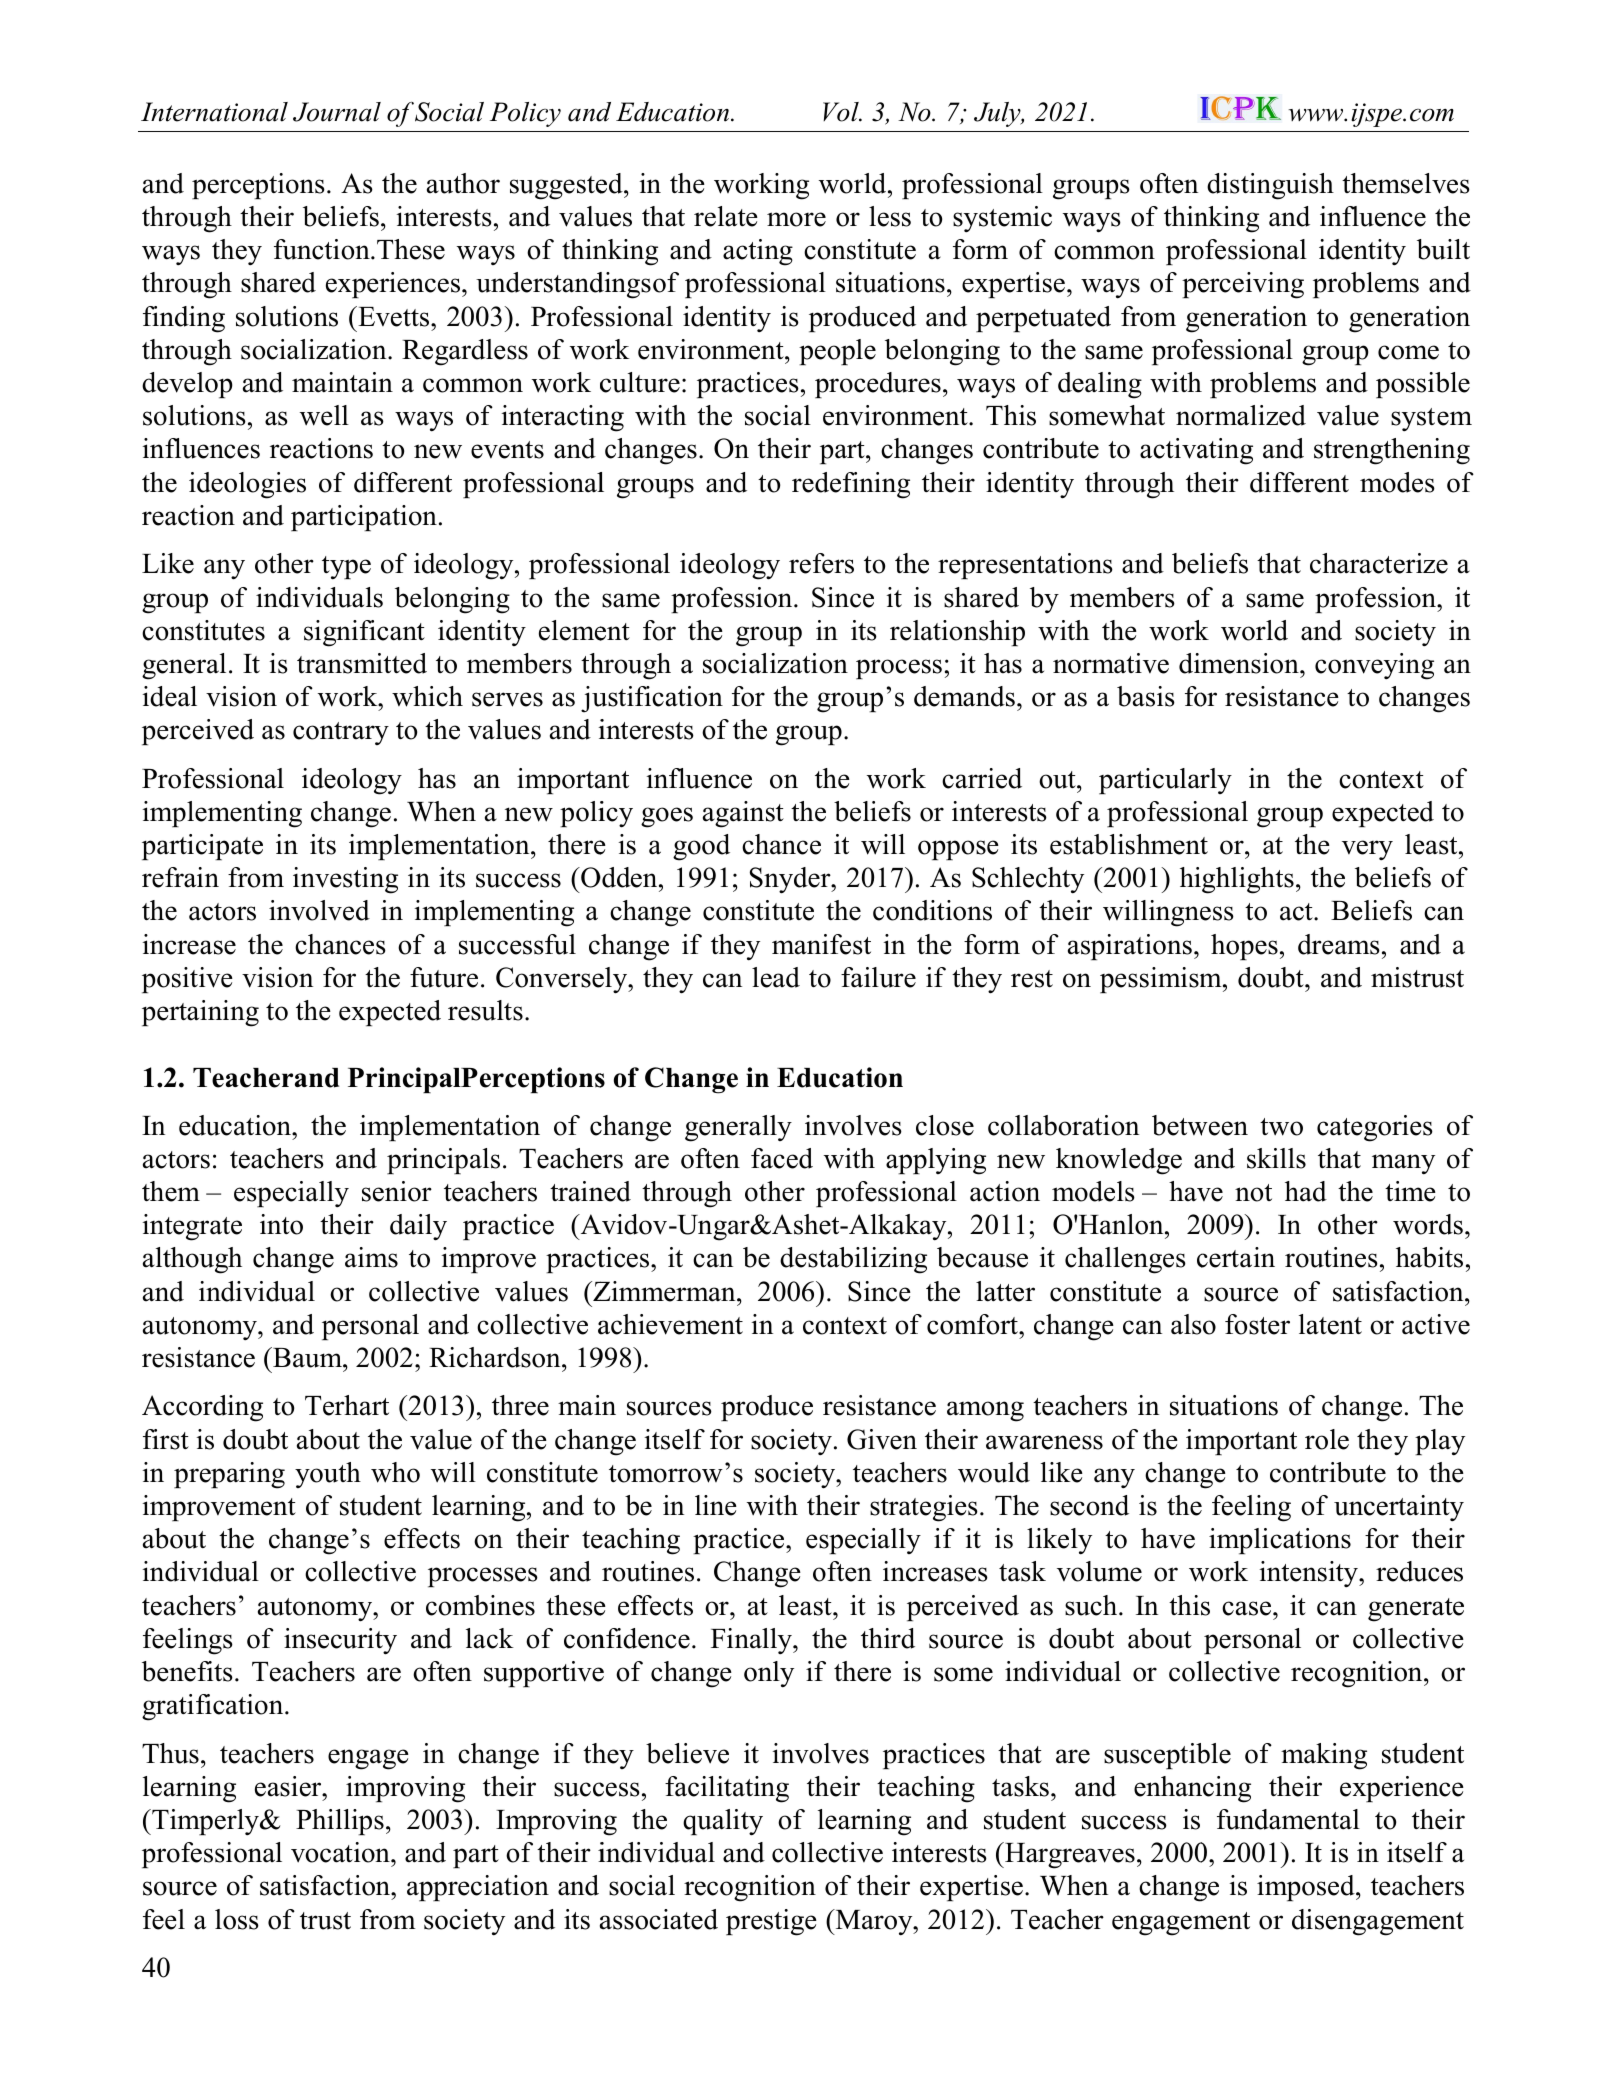  Describe the element at coordinates (214, 1707) in the screenshot. I see `gratification` at that location.
